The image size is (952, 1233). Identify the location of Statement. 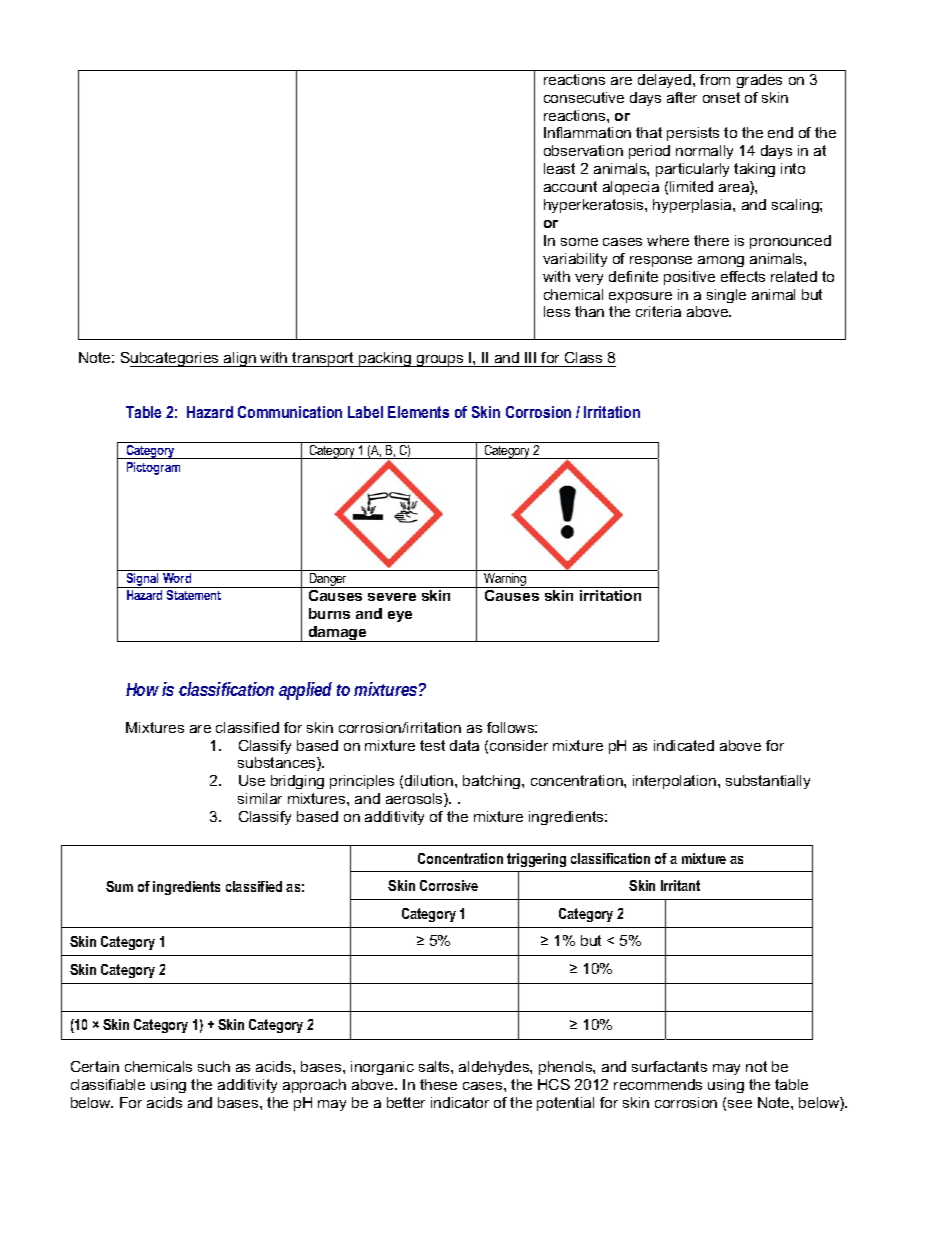
(194, 595).
